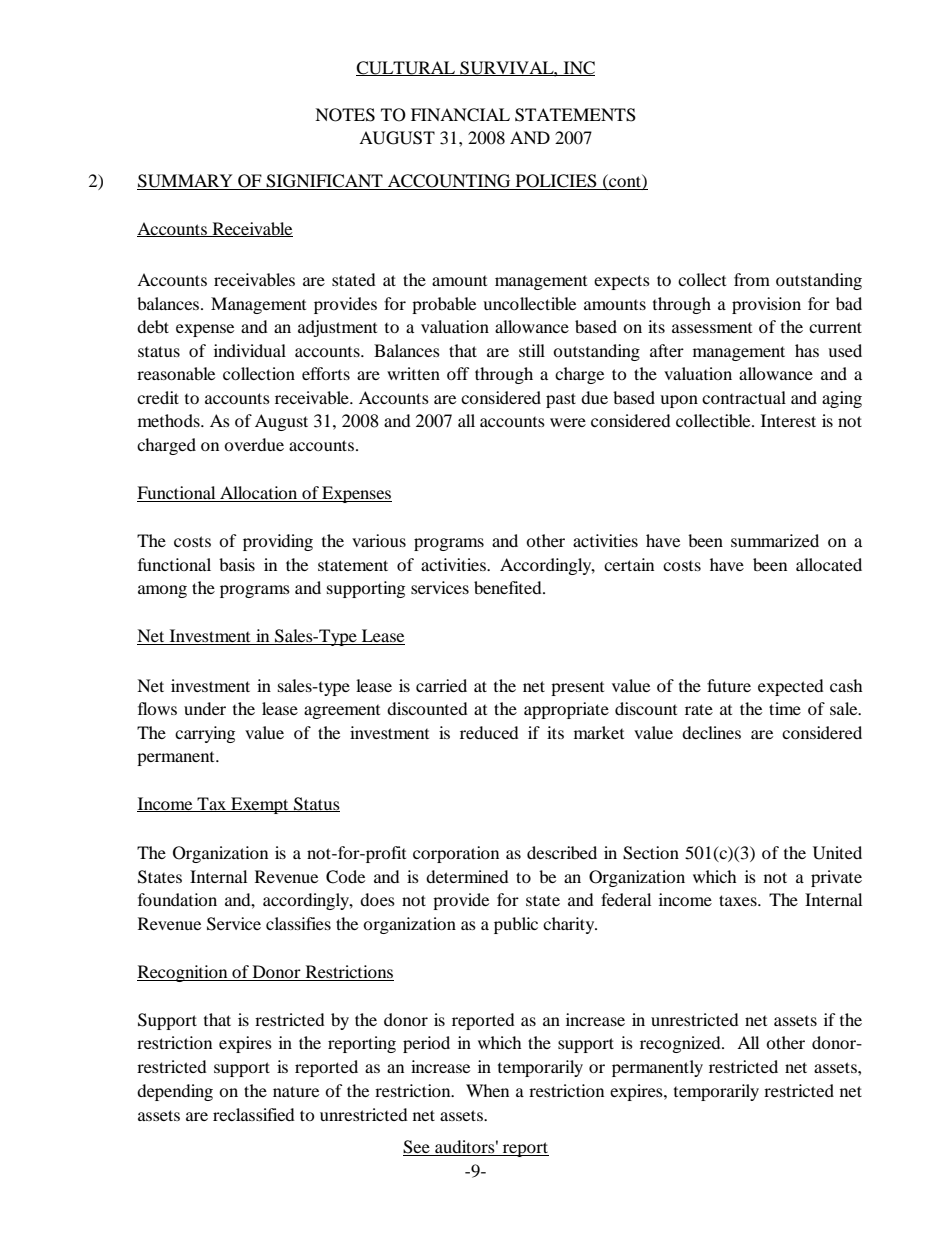 This page has width=952, height=1233. I want to click on reclassified, so click(254, 1114).
